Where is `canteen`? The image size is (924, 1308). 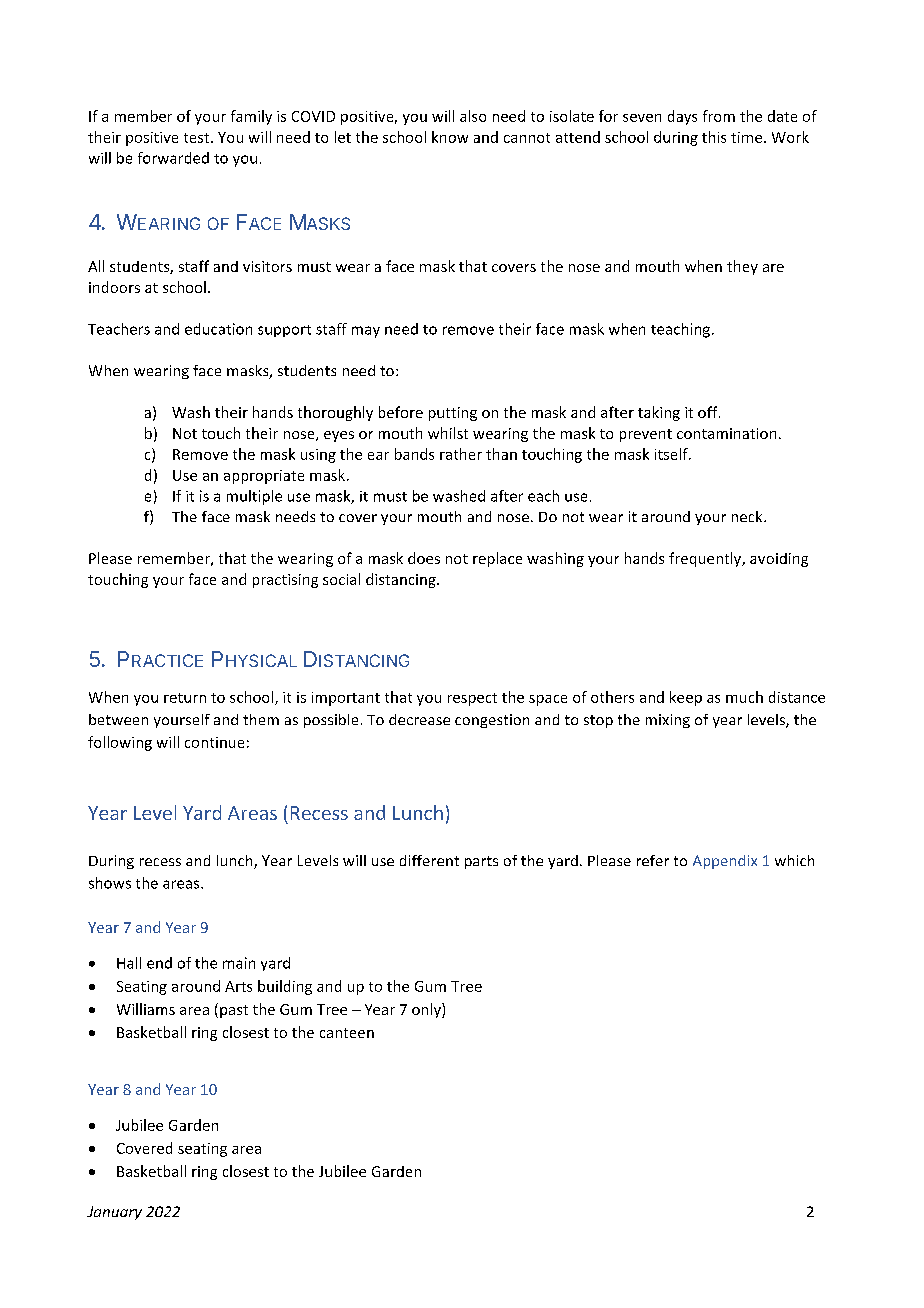 canteen is located at coordinates (347, 1033).
